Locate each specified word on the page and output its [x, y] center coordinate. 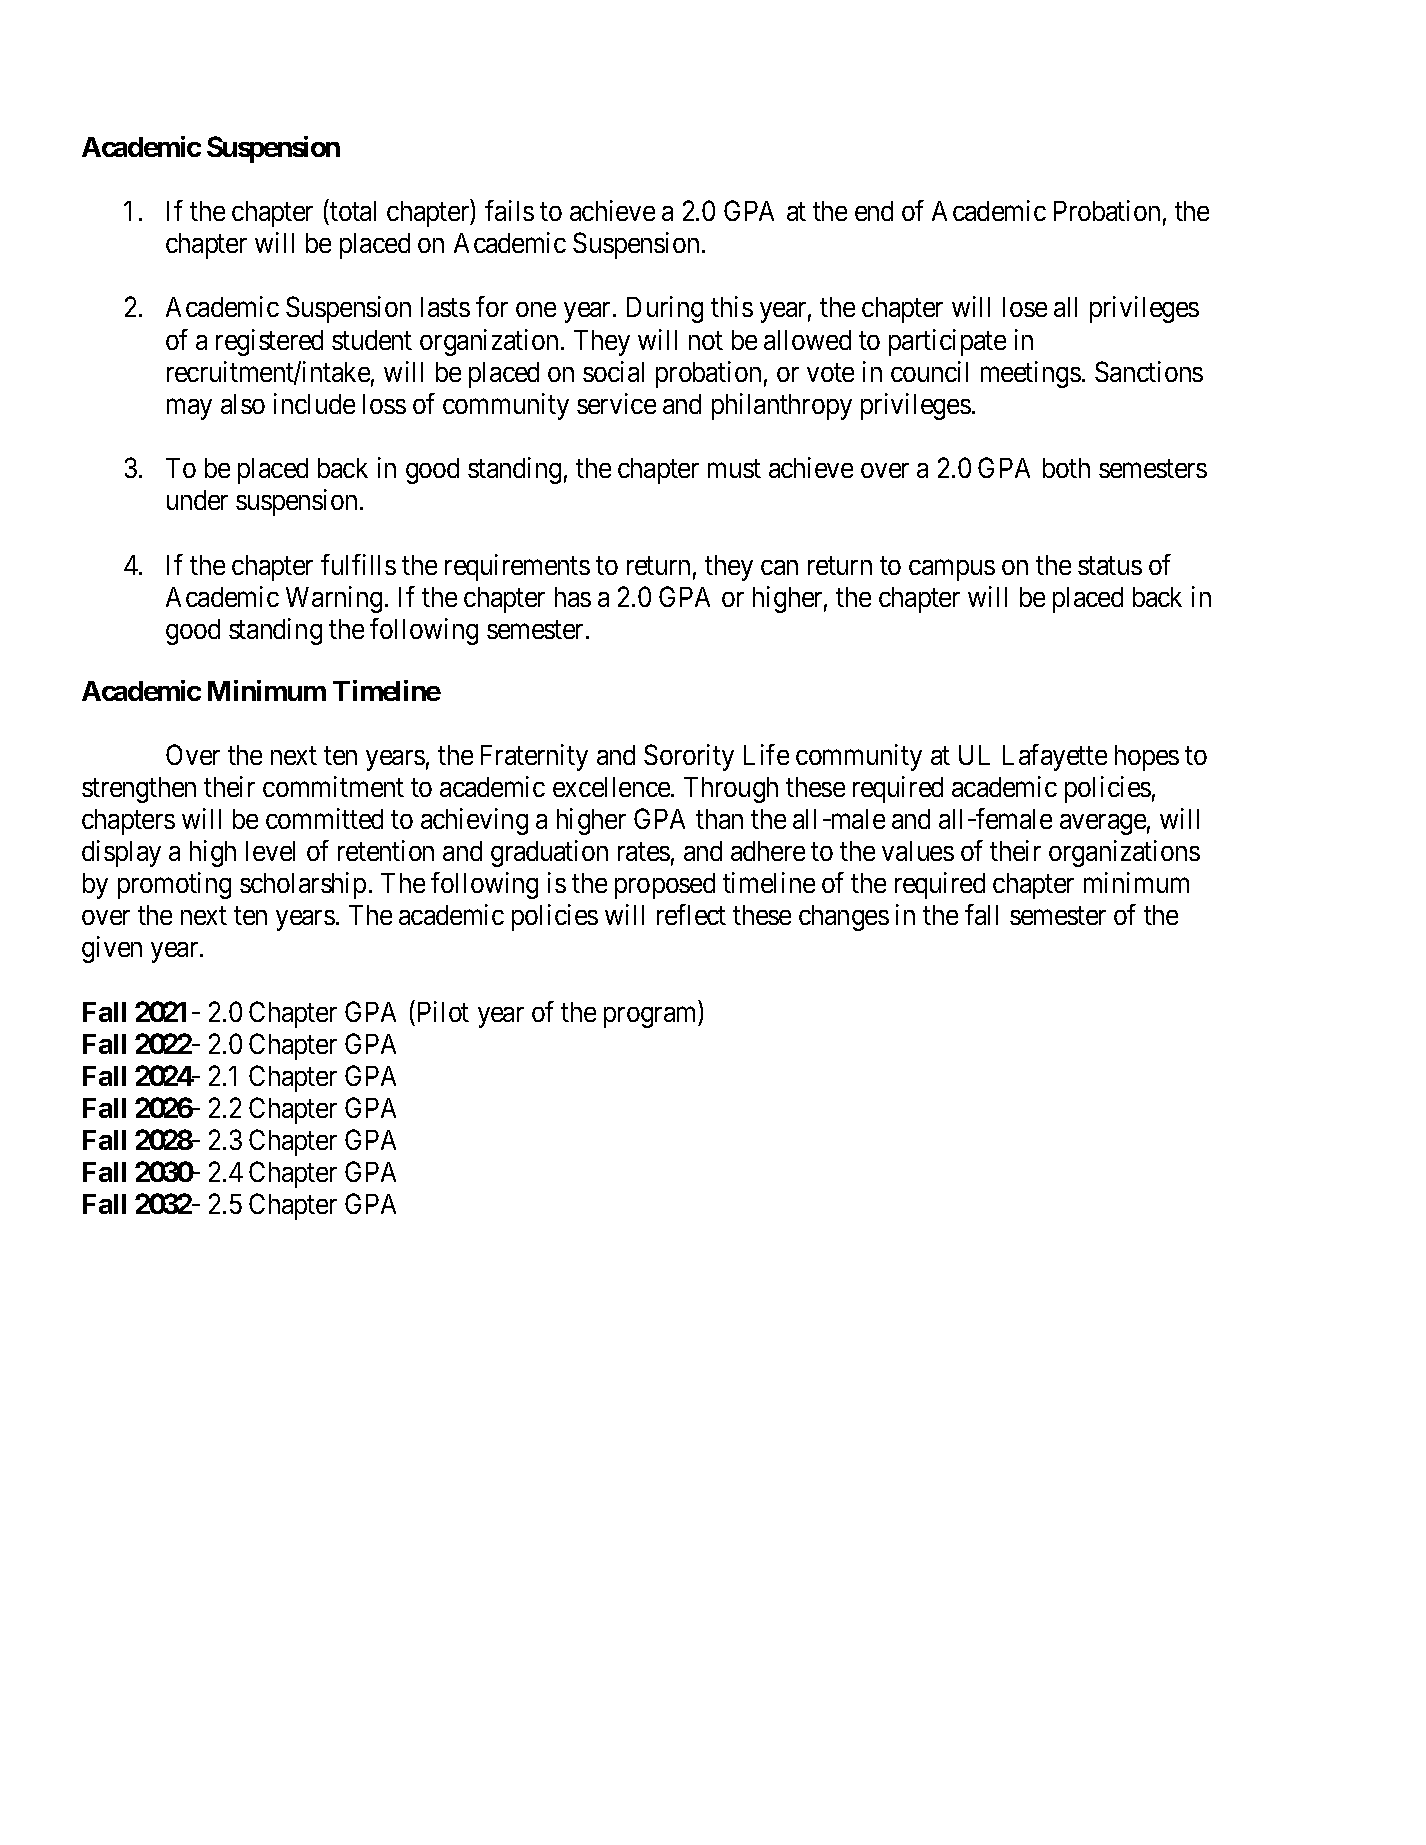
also [243, 404]
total [353, 211]
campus [952, 570]
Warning [334, 599]
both [1066, 468]
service [616, 403]
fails [509, 210]
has [573, 597]
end [874, 211]
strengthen [139, 790]
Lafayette [1055, 757]
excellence [612, 787]
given [112, 949]
